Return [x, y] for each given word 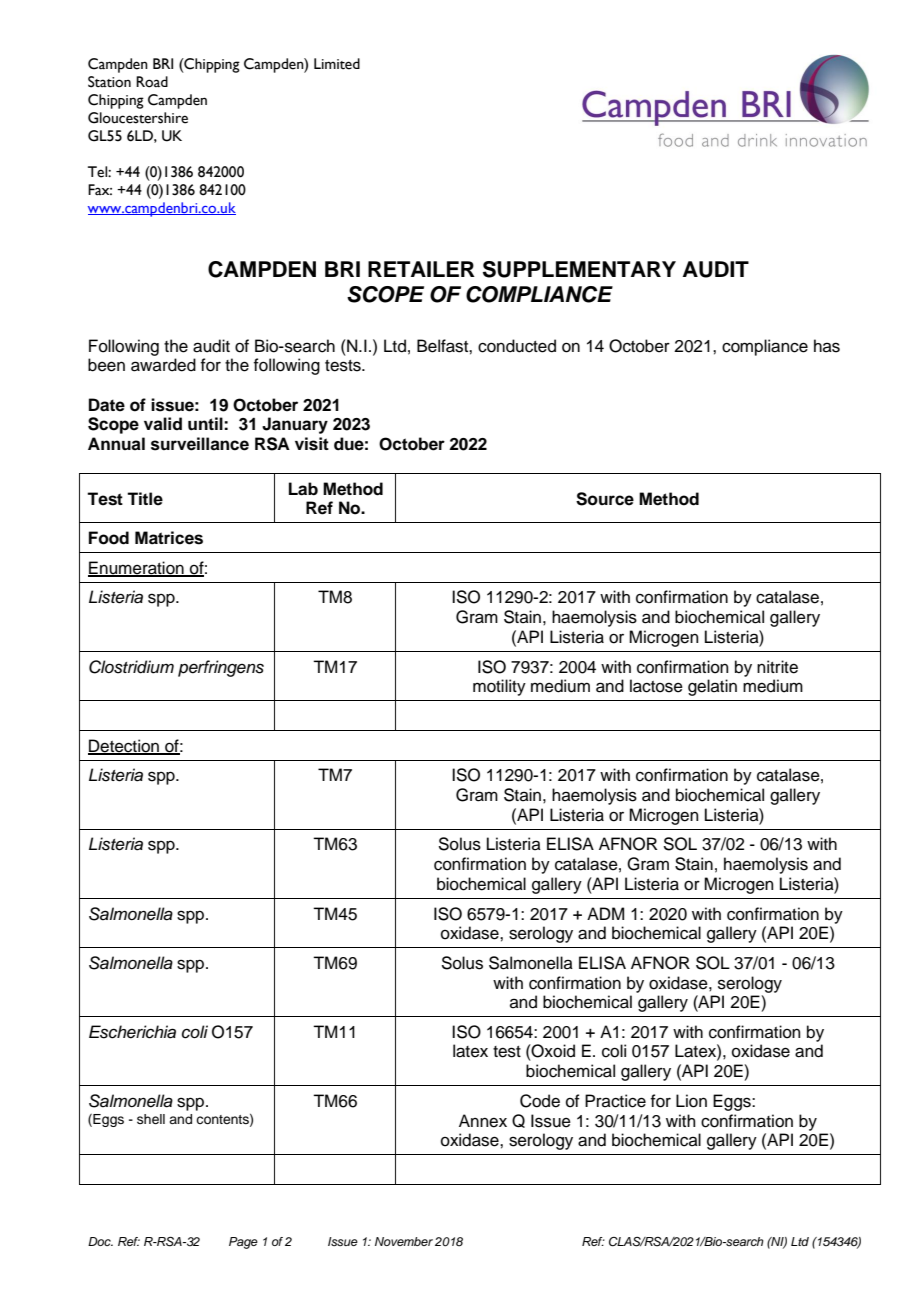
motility [499, 687]
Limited [337, 64]
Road [152, 82]
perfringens [221, 668]
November [404, 1241]
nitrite [777, 667]
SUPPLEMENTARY [579, 269]
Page [243, 1243]
